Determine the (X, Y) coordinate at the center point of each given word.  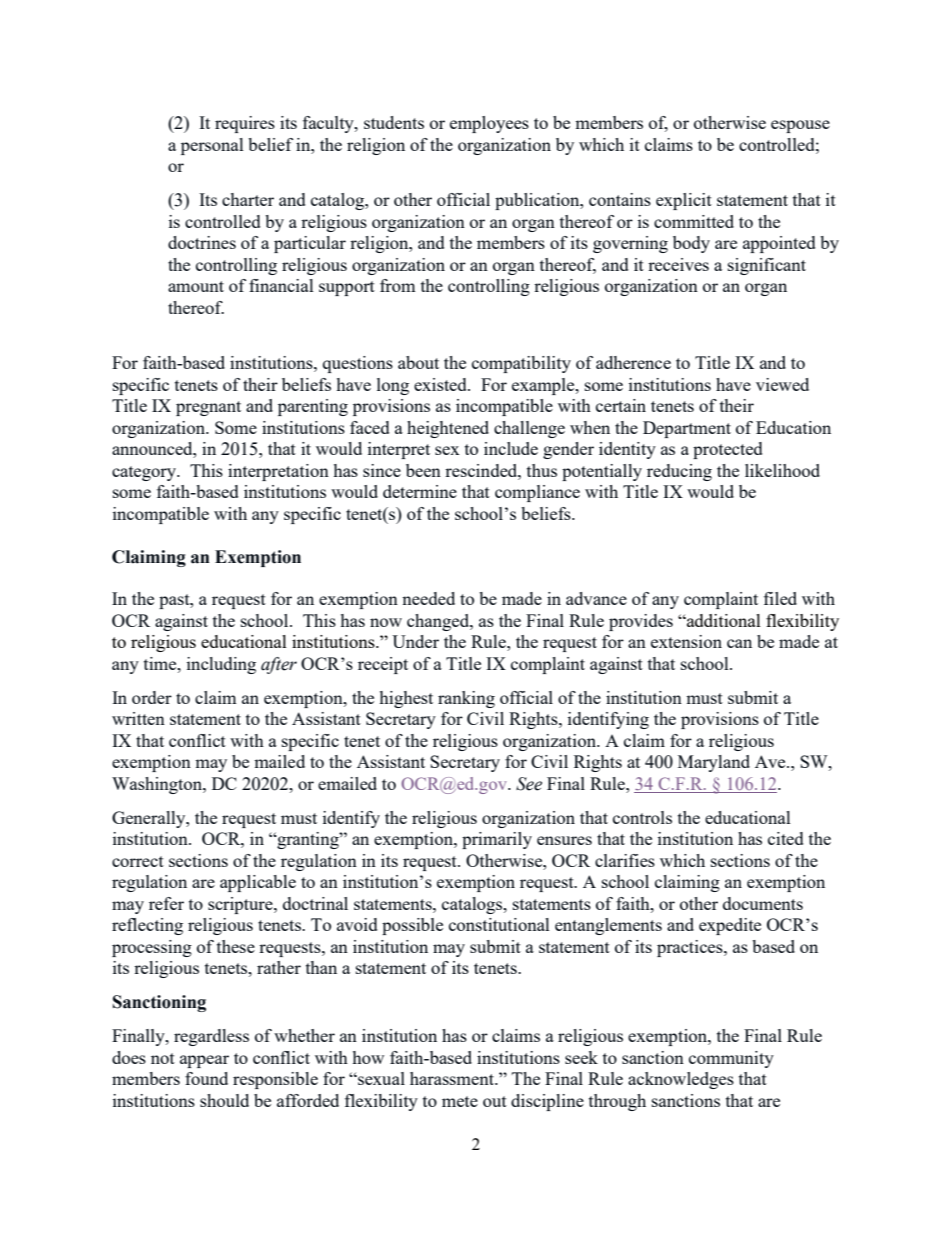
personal (212, 146)
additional (723, 620)
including (221, 665)
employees (489, 124)
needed (428, 598)
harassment (453, 1078)
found (206, 1078)
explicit (684, 201)
